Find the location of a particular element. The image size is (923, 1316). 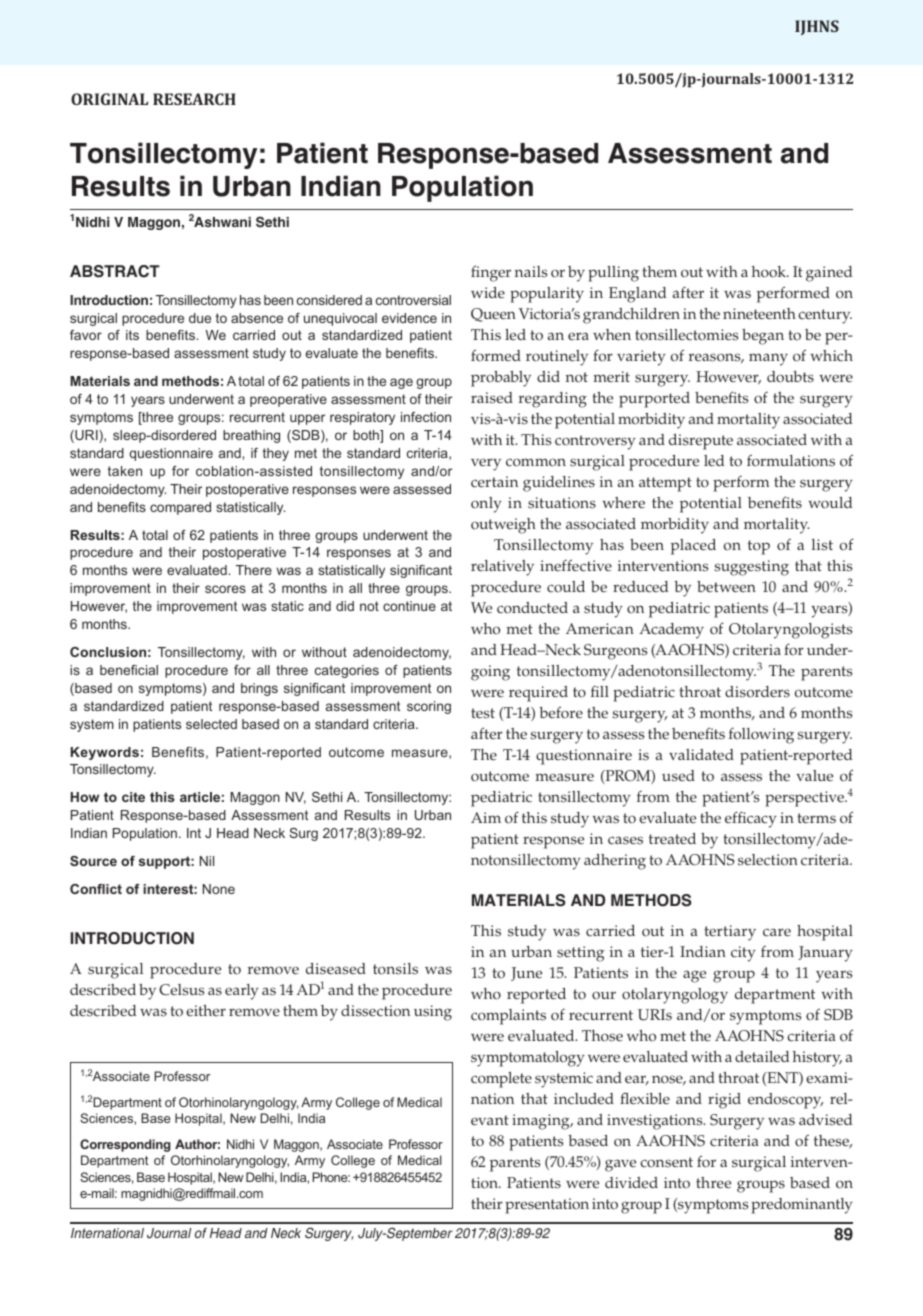

city is located at coordinates (743, 954).
